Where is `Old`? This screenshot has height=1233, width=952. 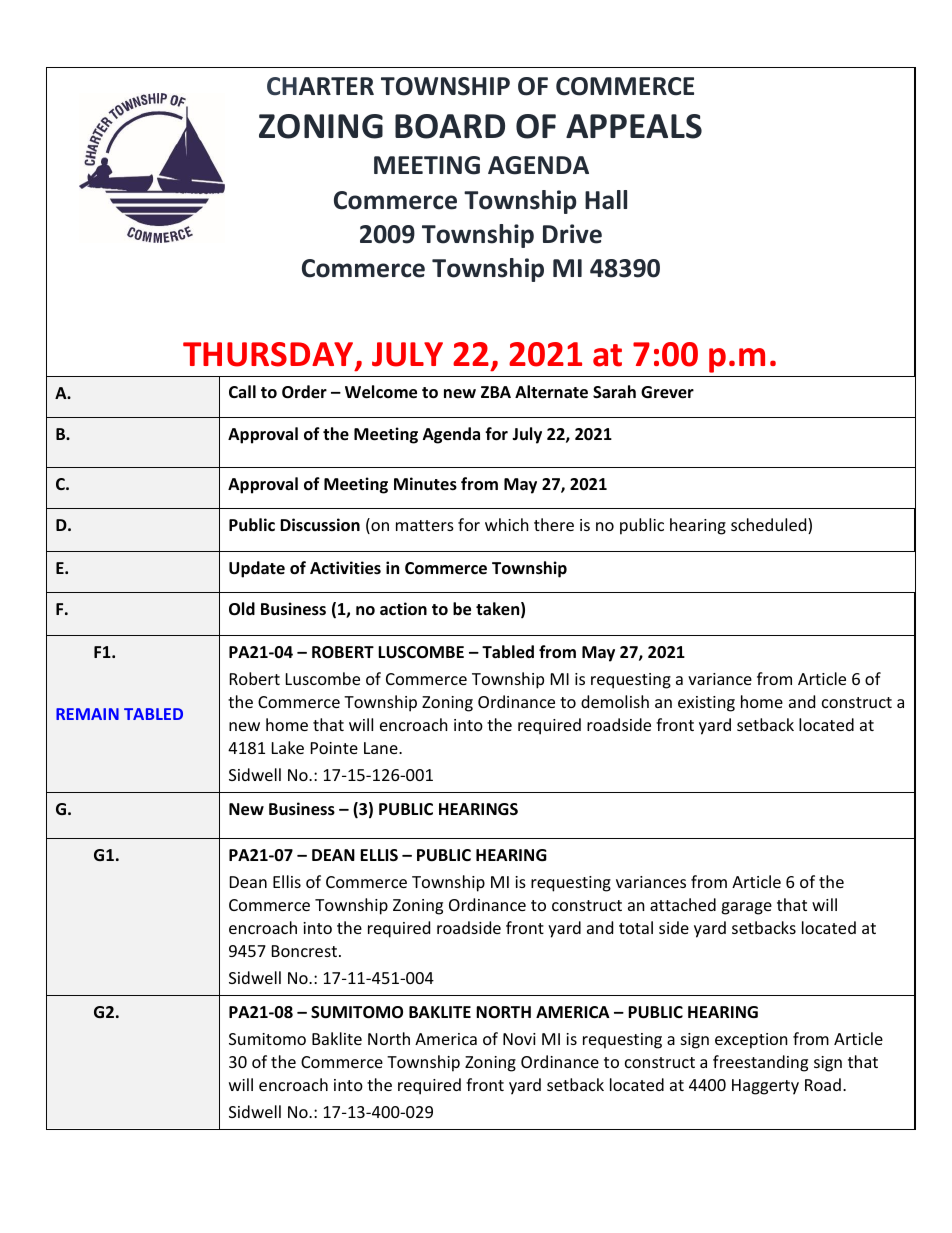
Old is located at coordinates (242, 609).
